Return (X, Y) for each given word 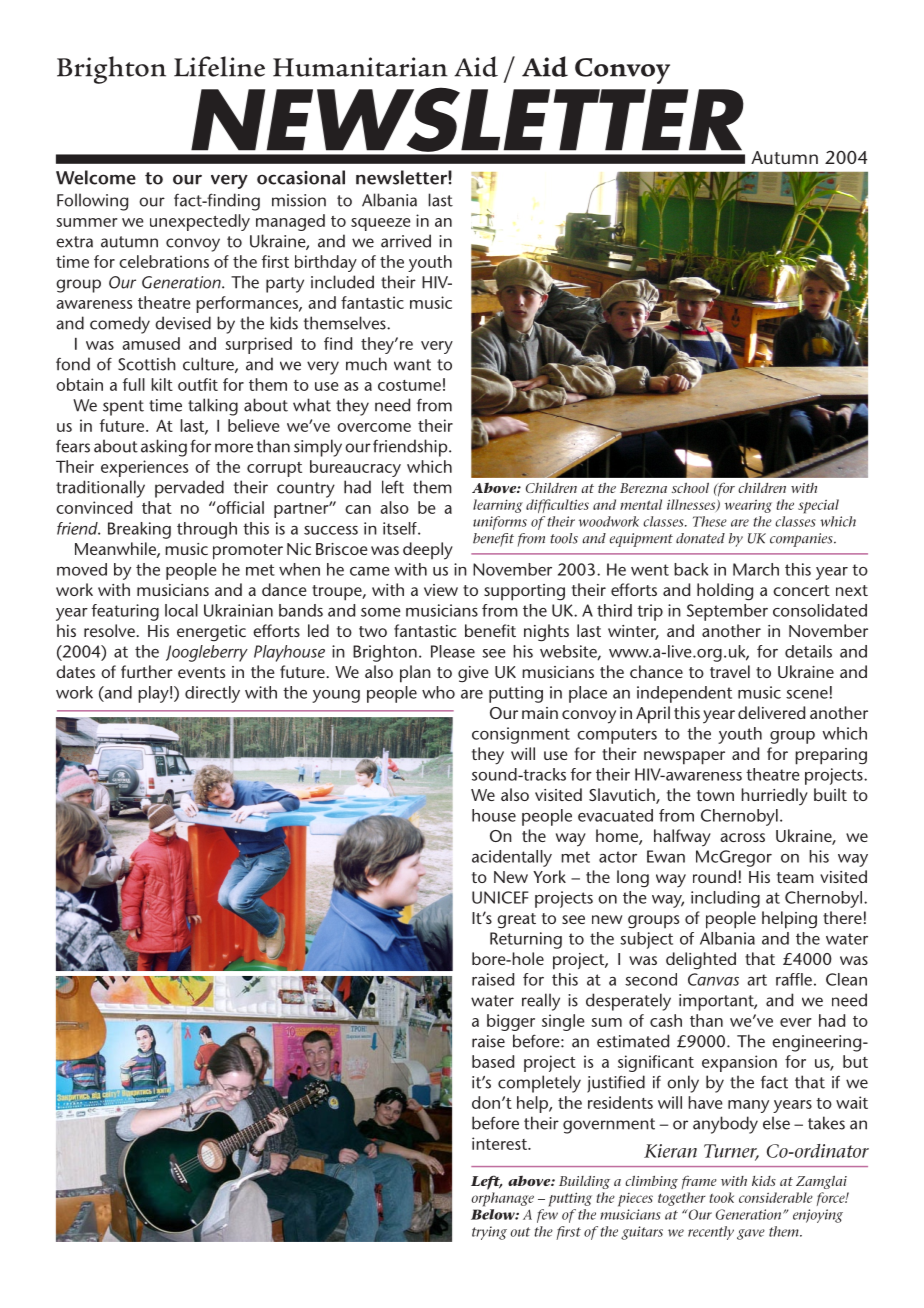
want (412, 365)
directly (212, 694)
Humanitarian (360, 67)
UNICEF (500, 897)
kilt (162, 384)
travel (730, 671)
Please (453, 651)
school (690, 488)
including (725, 899)
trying (489, 1233)
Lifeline (219, 66)
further (147, 671)
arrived (406, 241)
